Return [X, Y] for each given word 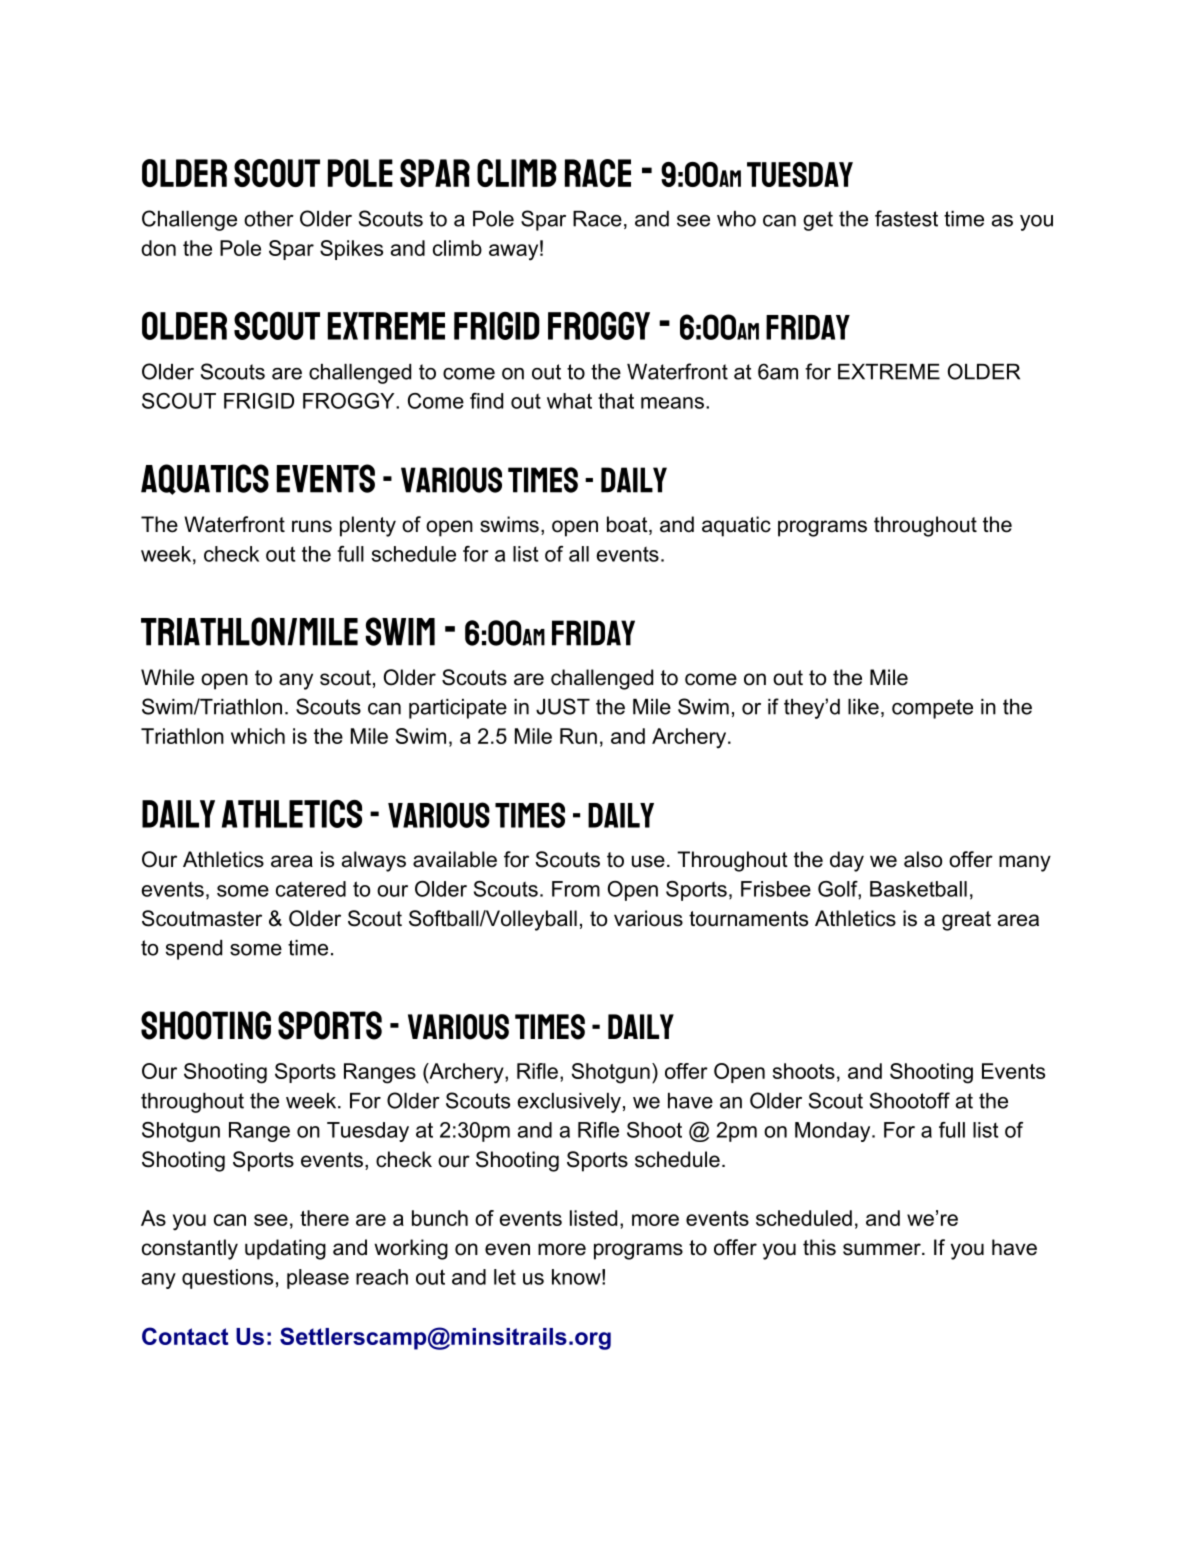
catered [311, 889]
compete [932, 709]
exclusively [569, 1103]
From [576, 889]
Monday [834, 1132]
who [736, 219]
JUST [563, 706]
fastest [906, 218]
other [269, 219]
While [167, 677]
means [672, 403]
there [324, 1218]
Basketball [918, 889]
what [569, 401]
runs [312, 526]
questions [227, 1279]
